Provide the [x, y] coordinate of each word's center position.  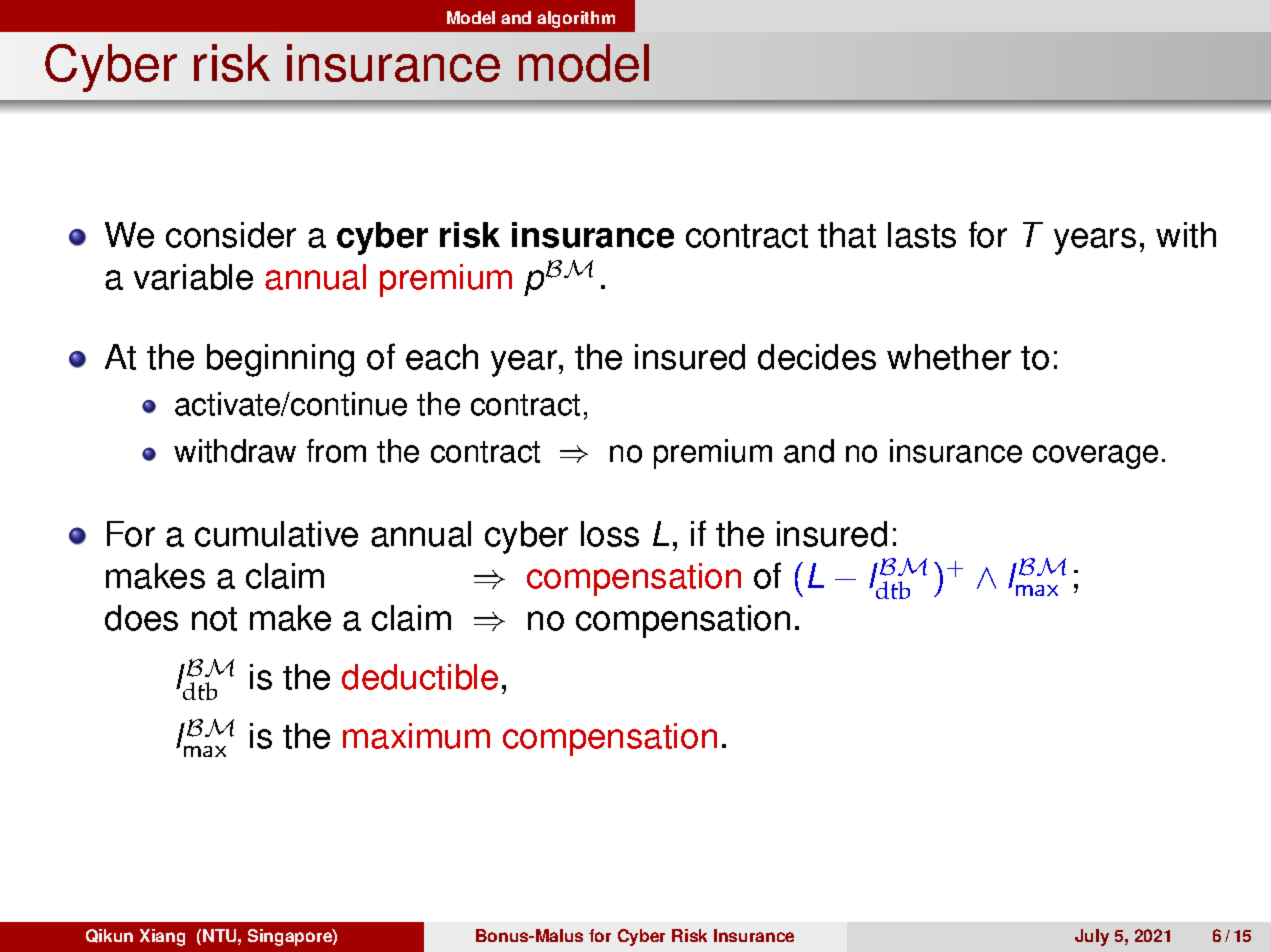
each [442, 357]
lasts [922, 235]
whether [949, 357]
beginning [280, 360]
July [1092, 937]
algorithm [576, 19]
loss [610, 534]
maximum [416, 736]
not [214, 619]
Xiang [162, 937]
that [847, 235]
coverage [1095, 457]
